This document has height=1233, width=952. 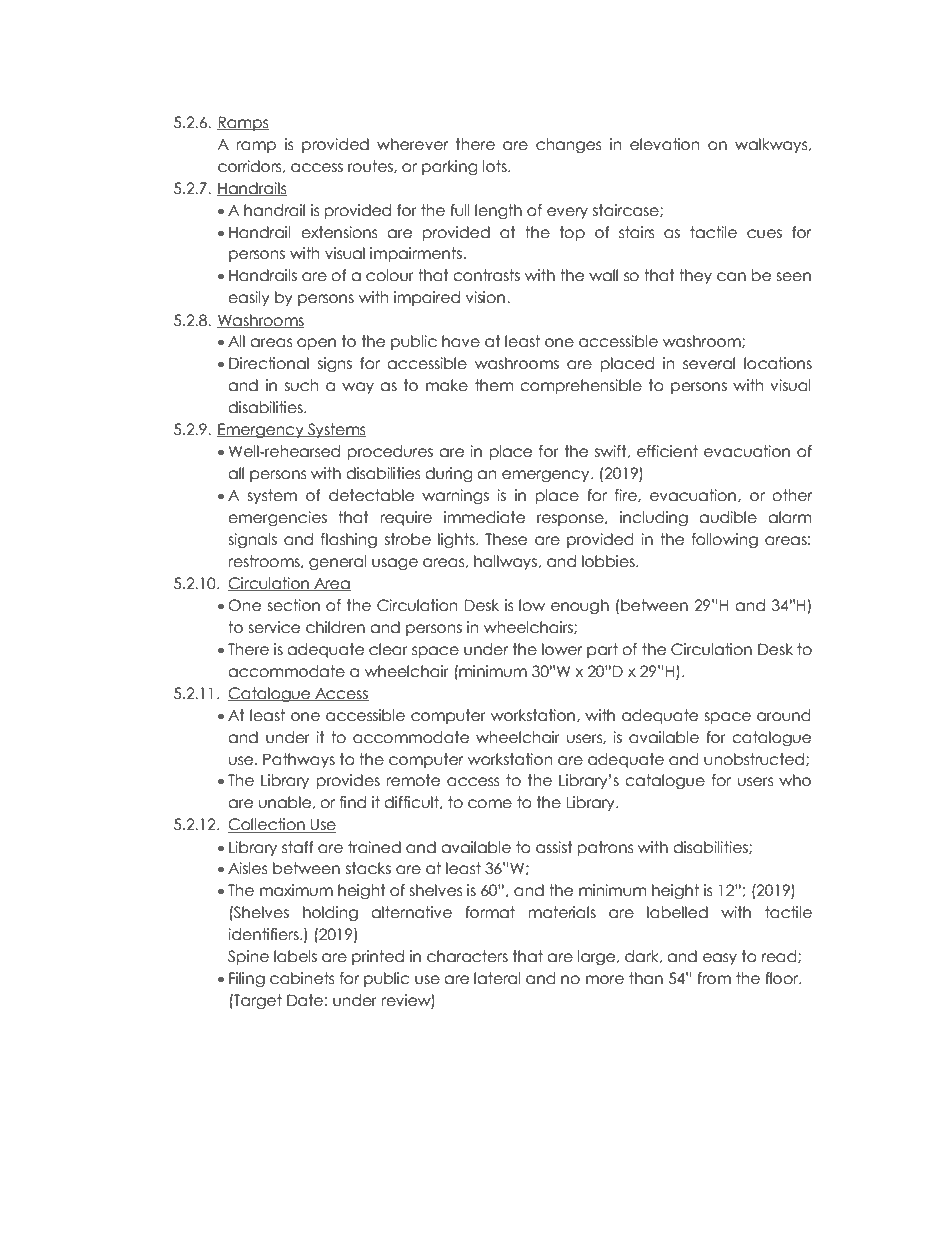 I want to click on elevation, so click(x=665, y=144).
